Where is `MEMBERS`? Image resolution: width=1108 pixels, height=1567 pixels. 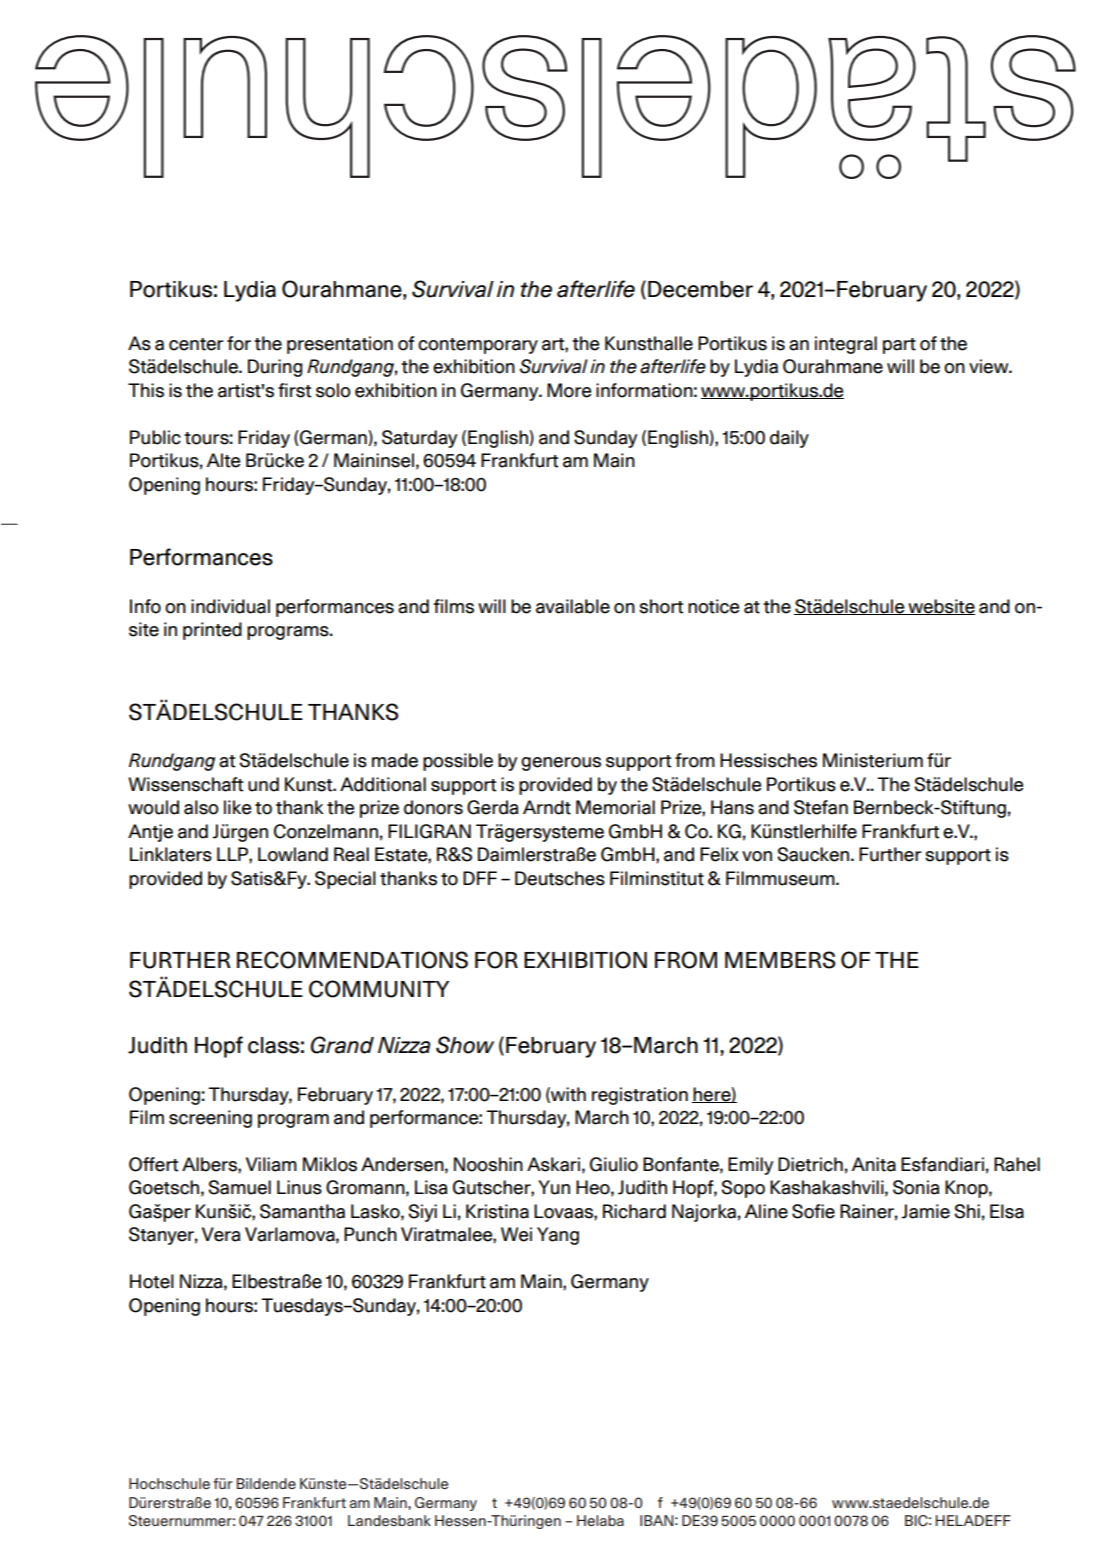 MEMBERS is located at coordinates (780, 960).
